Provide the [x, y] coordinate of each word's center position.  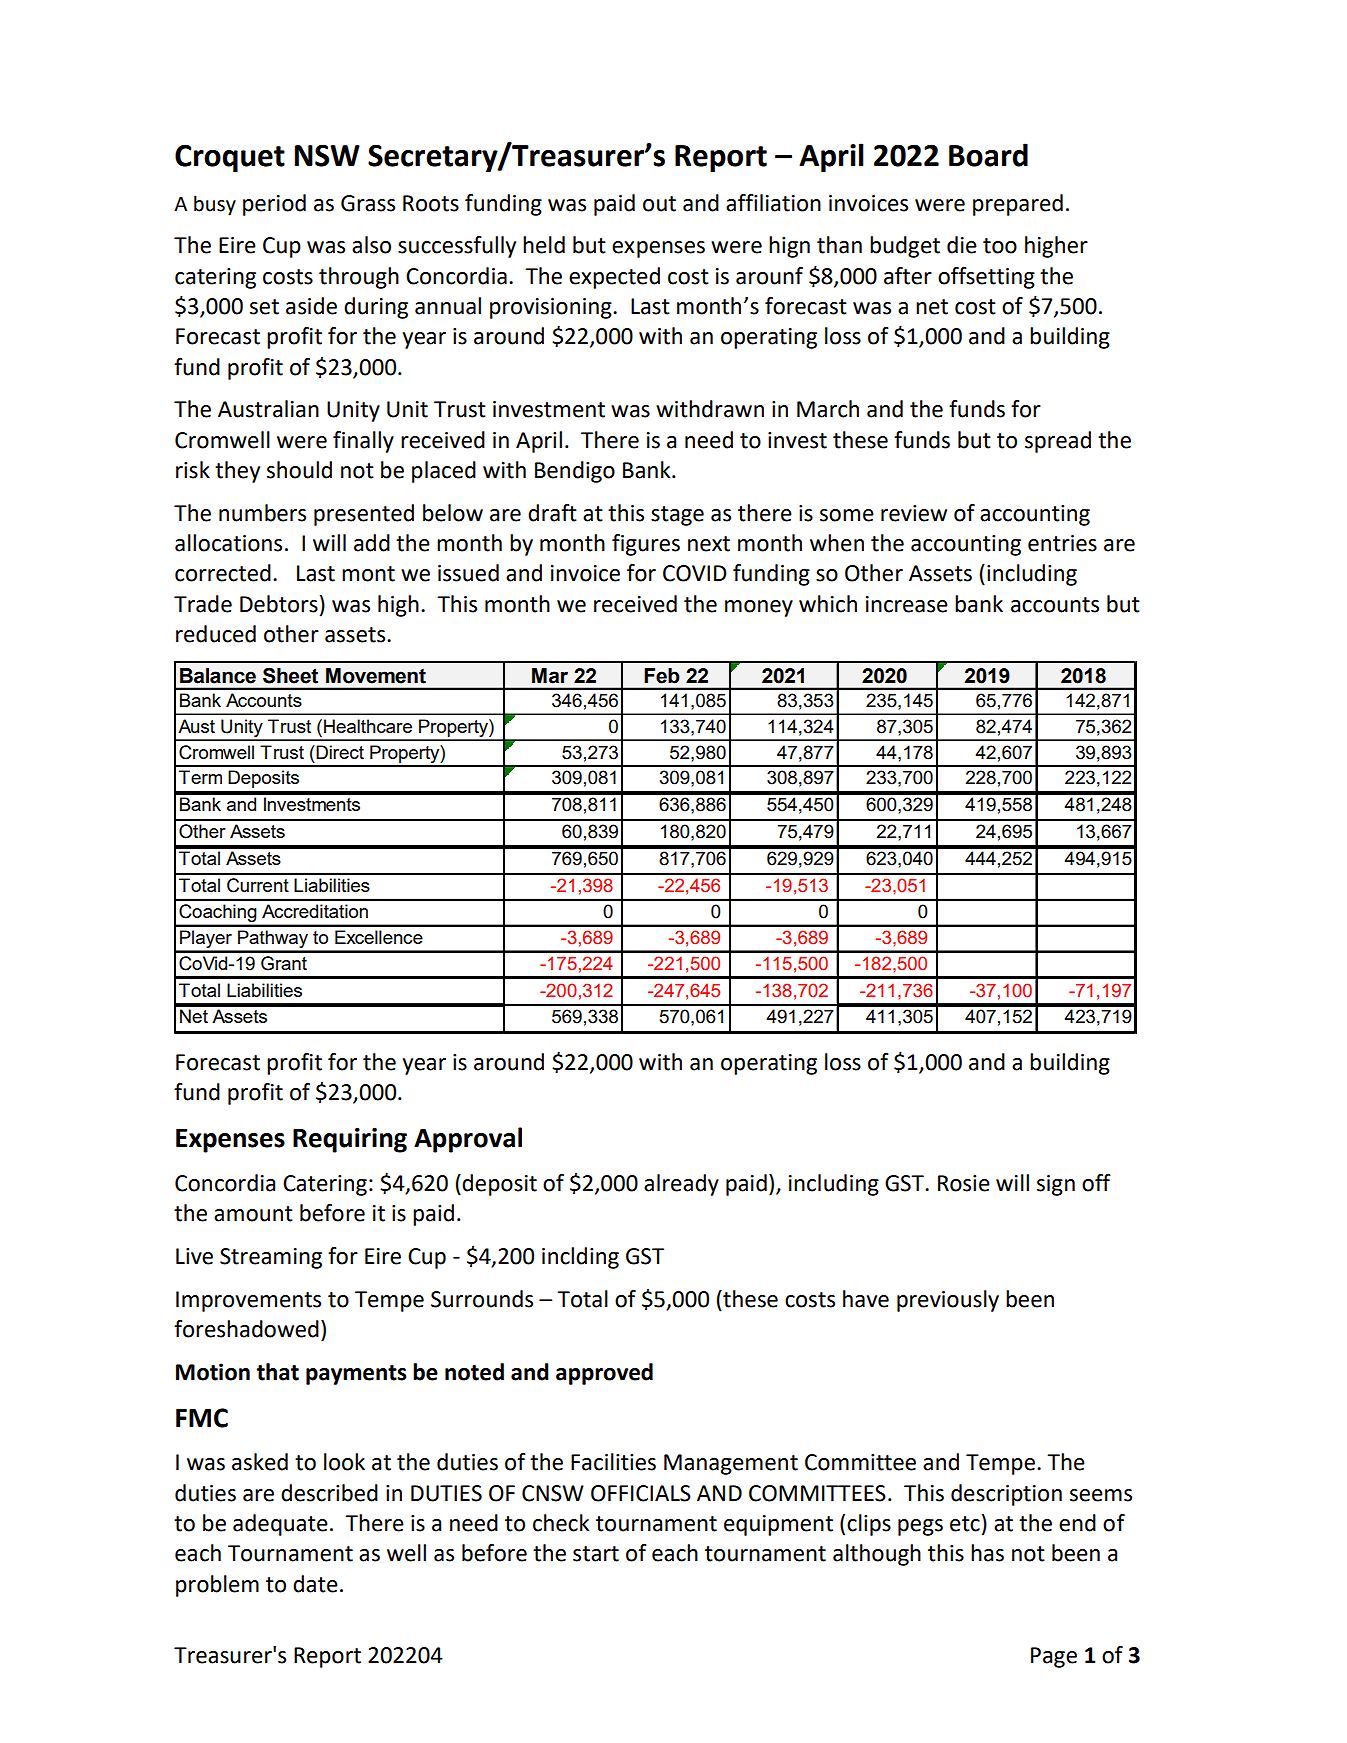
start [596, 1554]
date [315, 1584]
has [987, 1553]
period [274, 205]
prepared [1018, 205]
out [659, 204]
